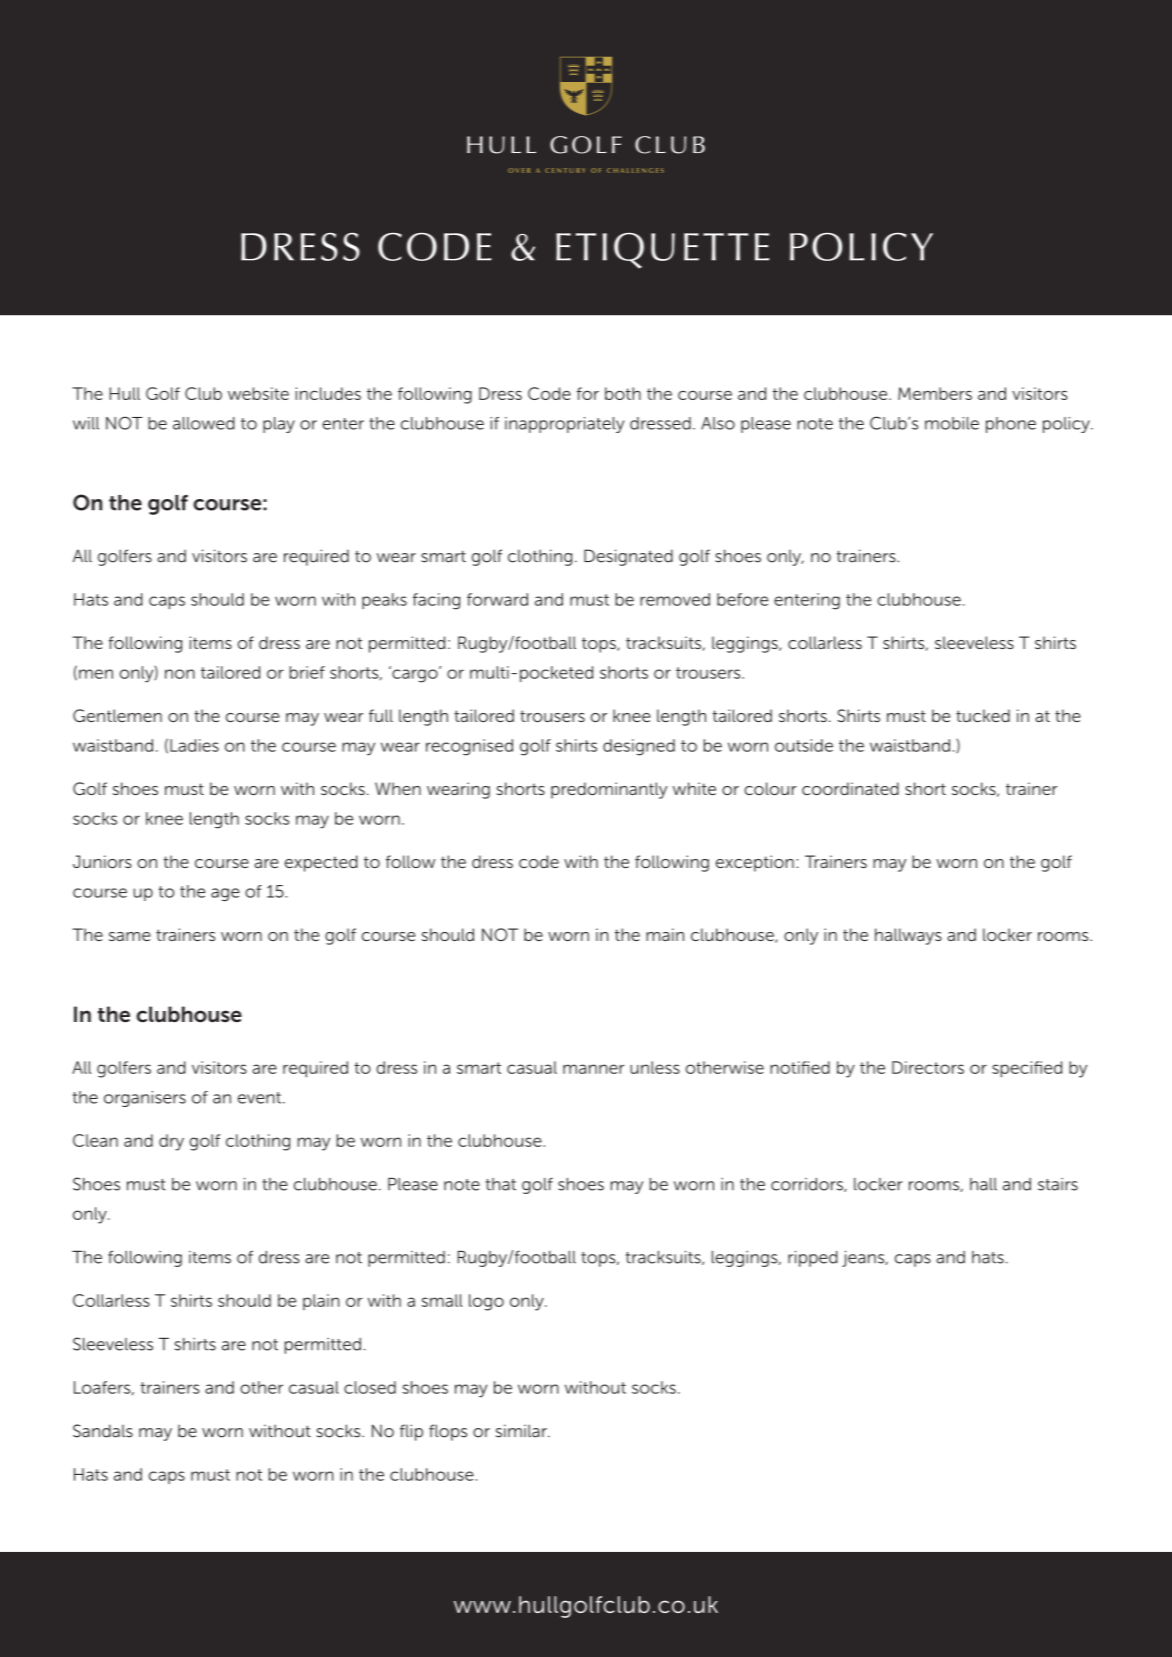  What do you see at coordinates (983, 715) in the screenshot?
I see `tucked` at bounding box center [983, 715].
